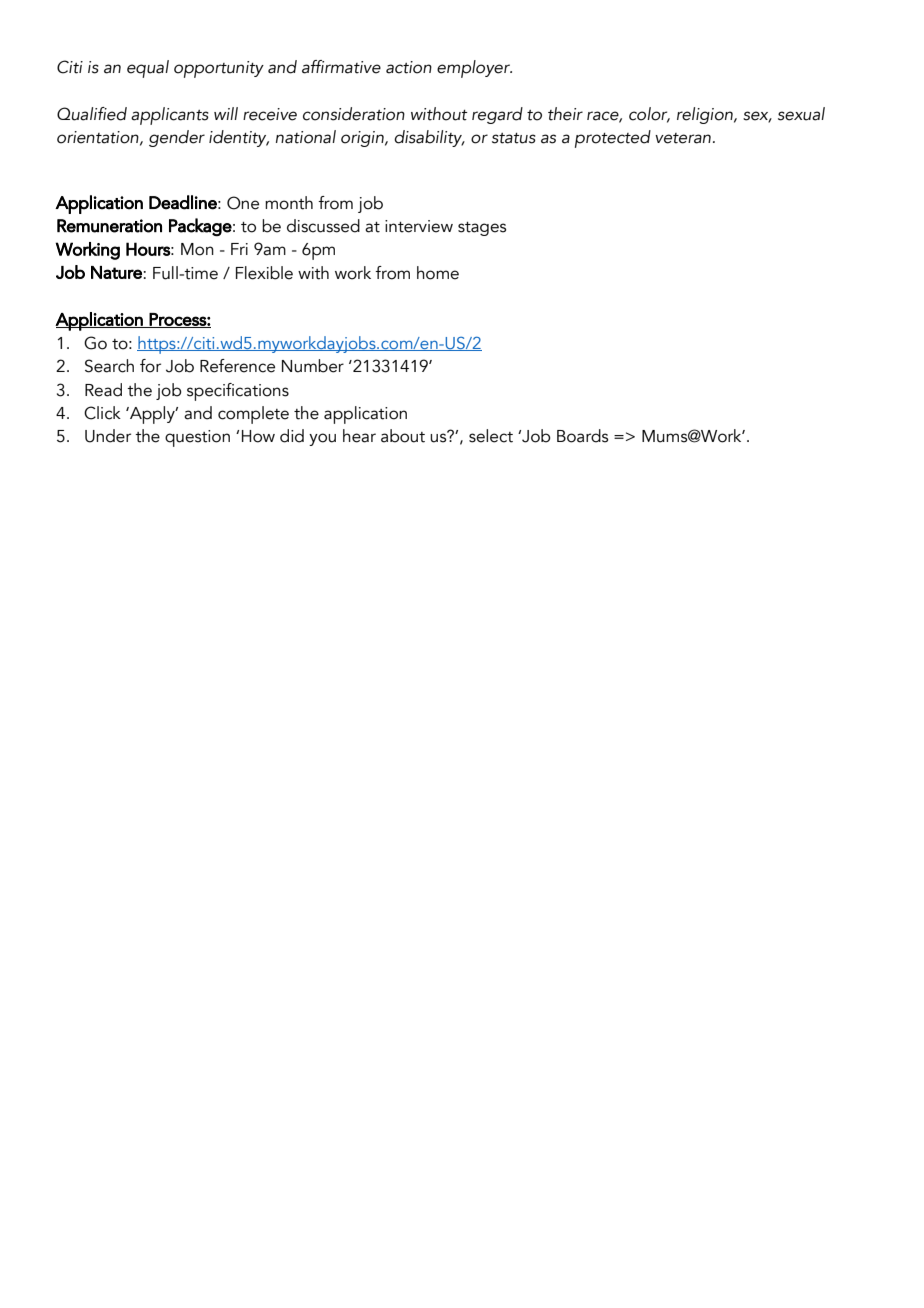  I want to click on stages, so click(482, 229).
